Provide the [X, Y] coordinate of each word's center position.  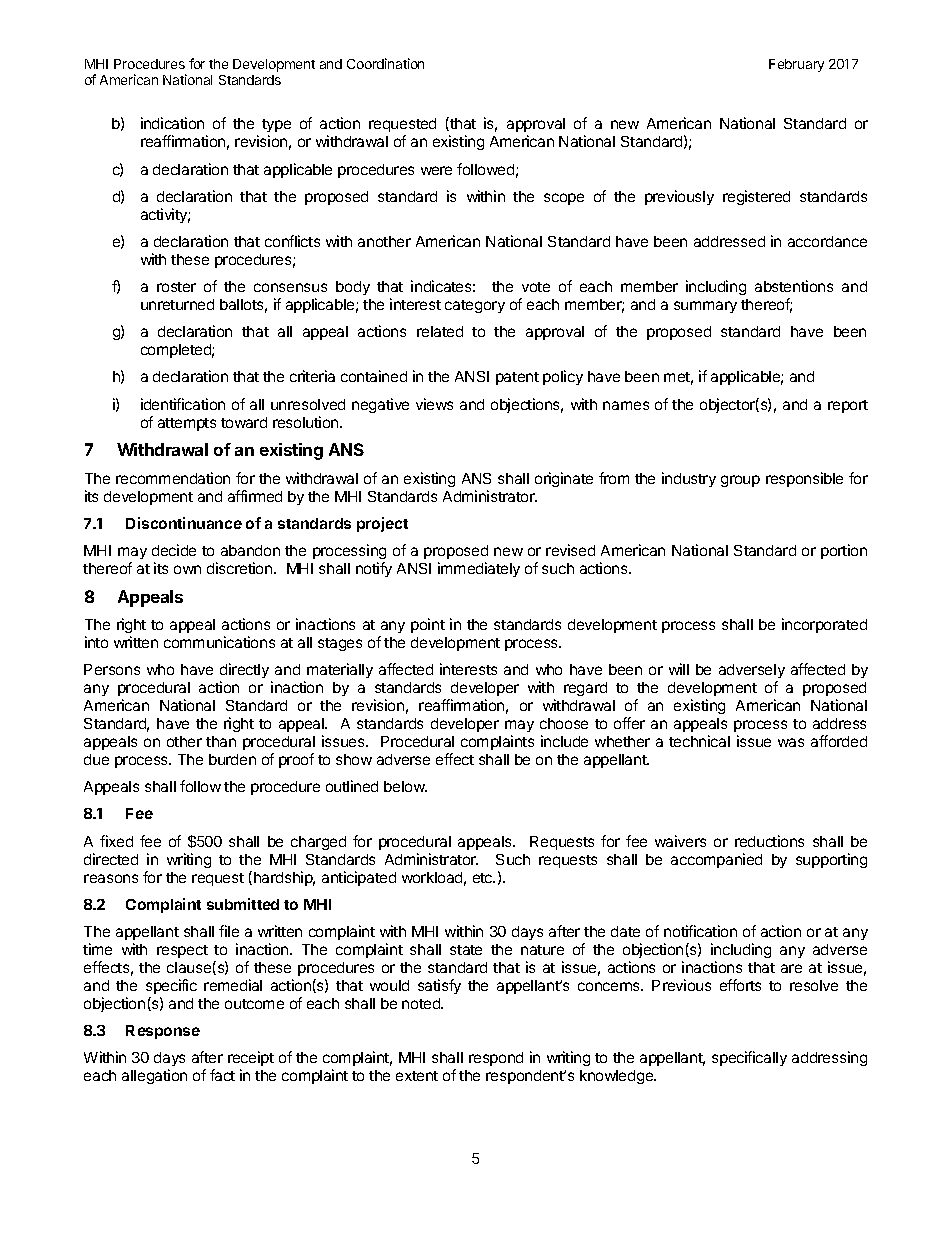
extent [417, 1076]
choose [564, 723]
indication [172, 123]
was [791, 742]
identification [183, 404]
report [848, 406]
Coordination [385, 63]
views [434, 404]
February [796, 65]
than [221, 741]
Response [163, 1032]
